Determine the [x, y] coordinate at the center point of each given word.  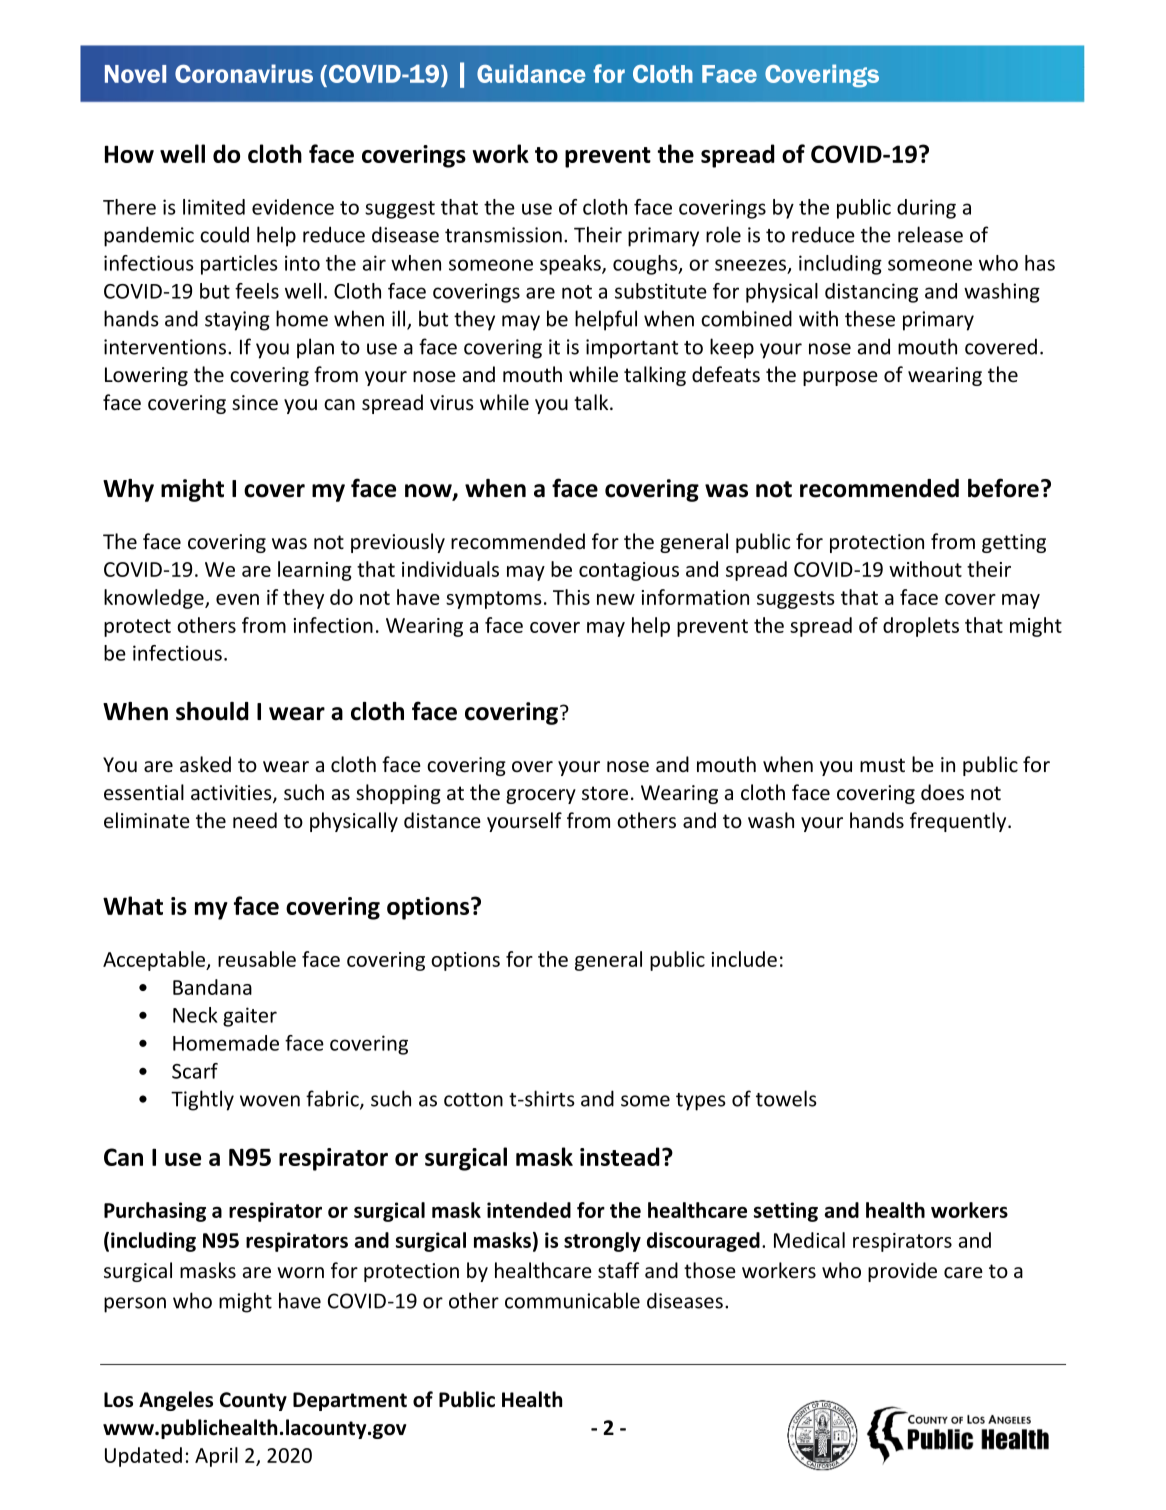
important [632, 349]
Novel [135, 74]
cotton [473, 1100]
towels [786, 1098]
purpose [840, 378]
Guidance [531, 73]
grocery [541, 796]
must [882, 765]
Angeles [176, 1401]
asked [205, 764]
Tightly [202, 1100]
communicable [572, 1300]
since [255, 403]
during [926, 209]
